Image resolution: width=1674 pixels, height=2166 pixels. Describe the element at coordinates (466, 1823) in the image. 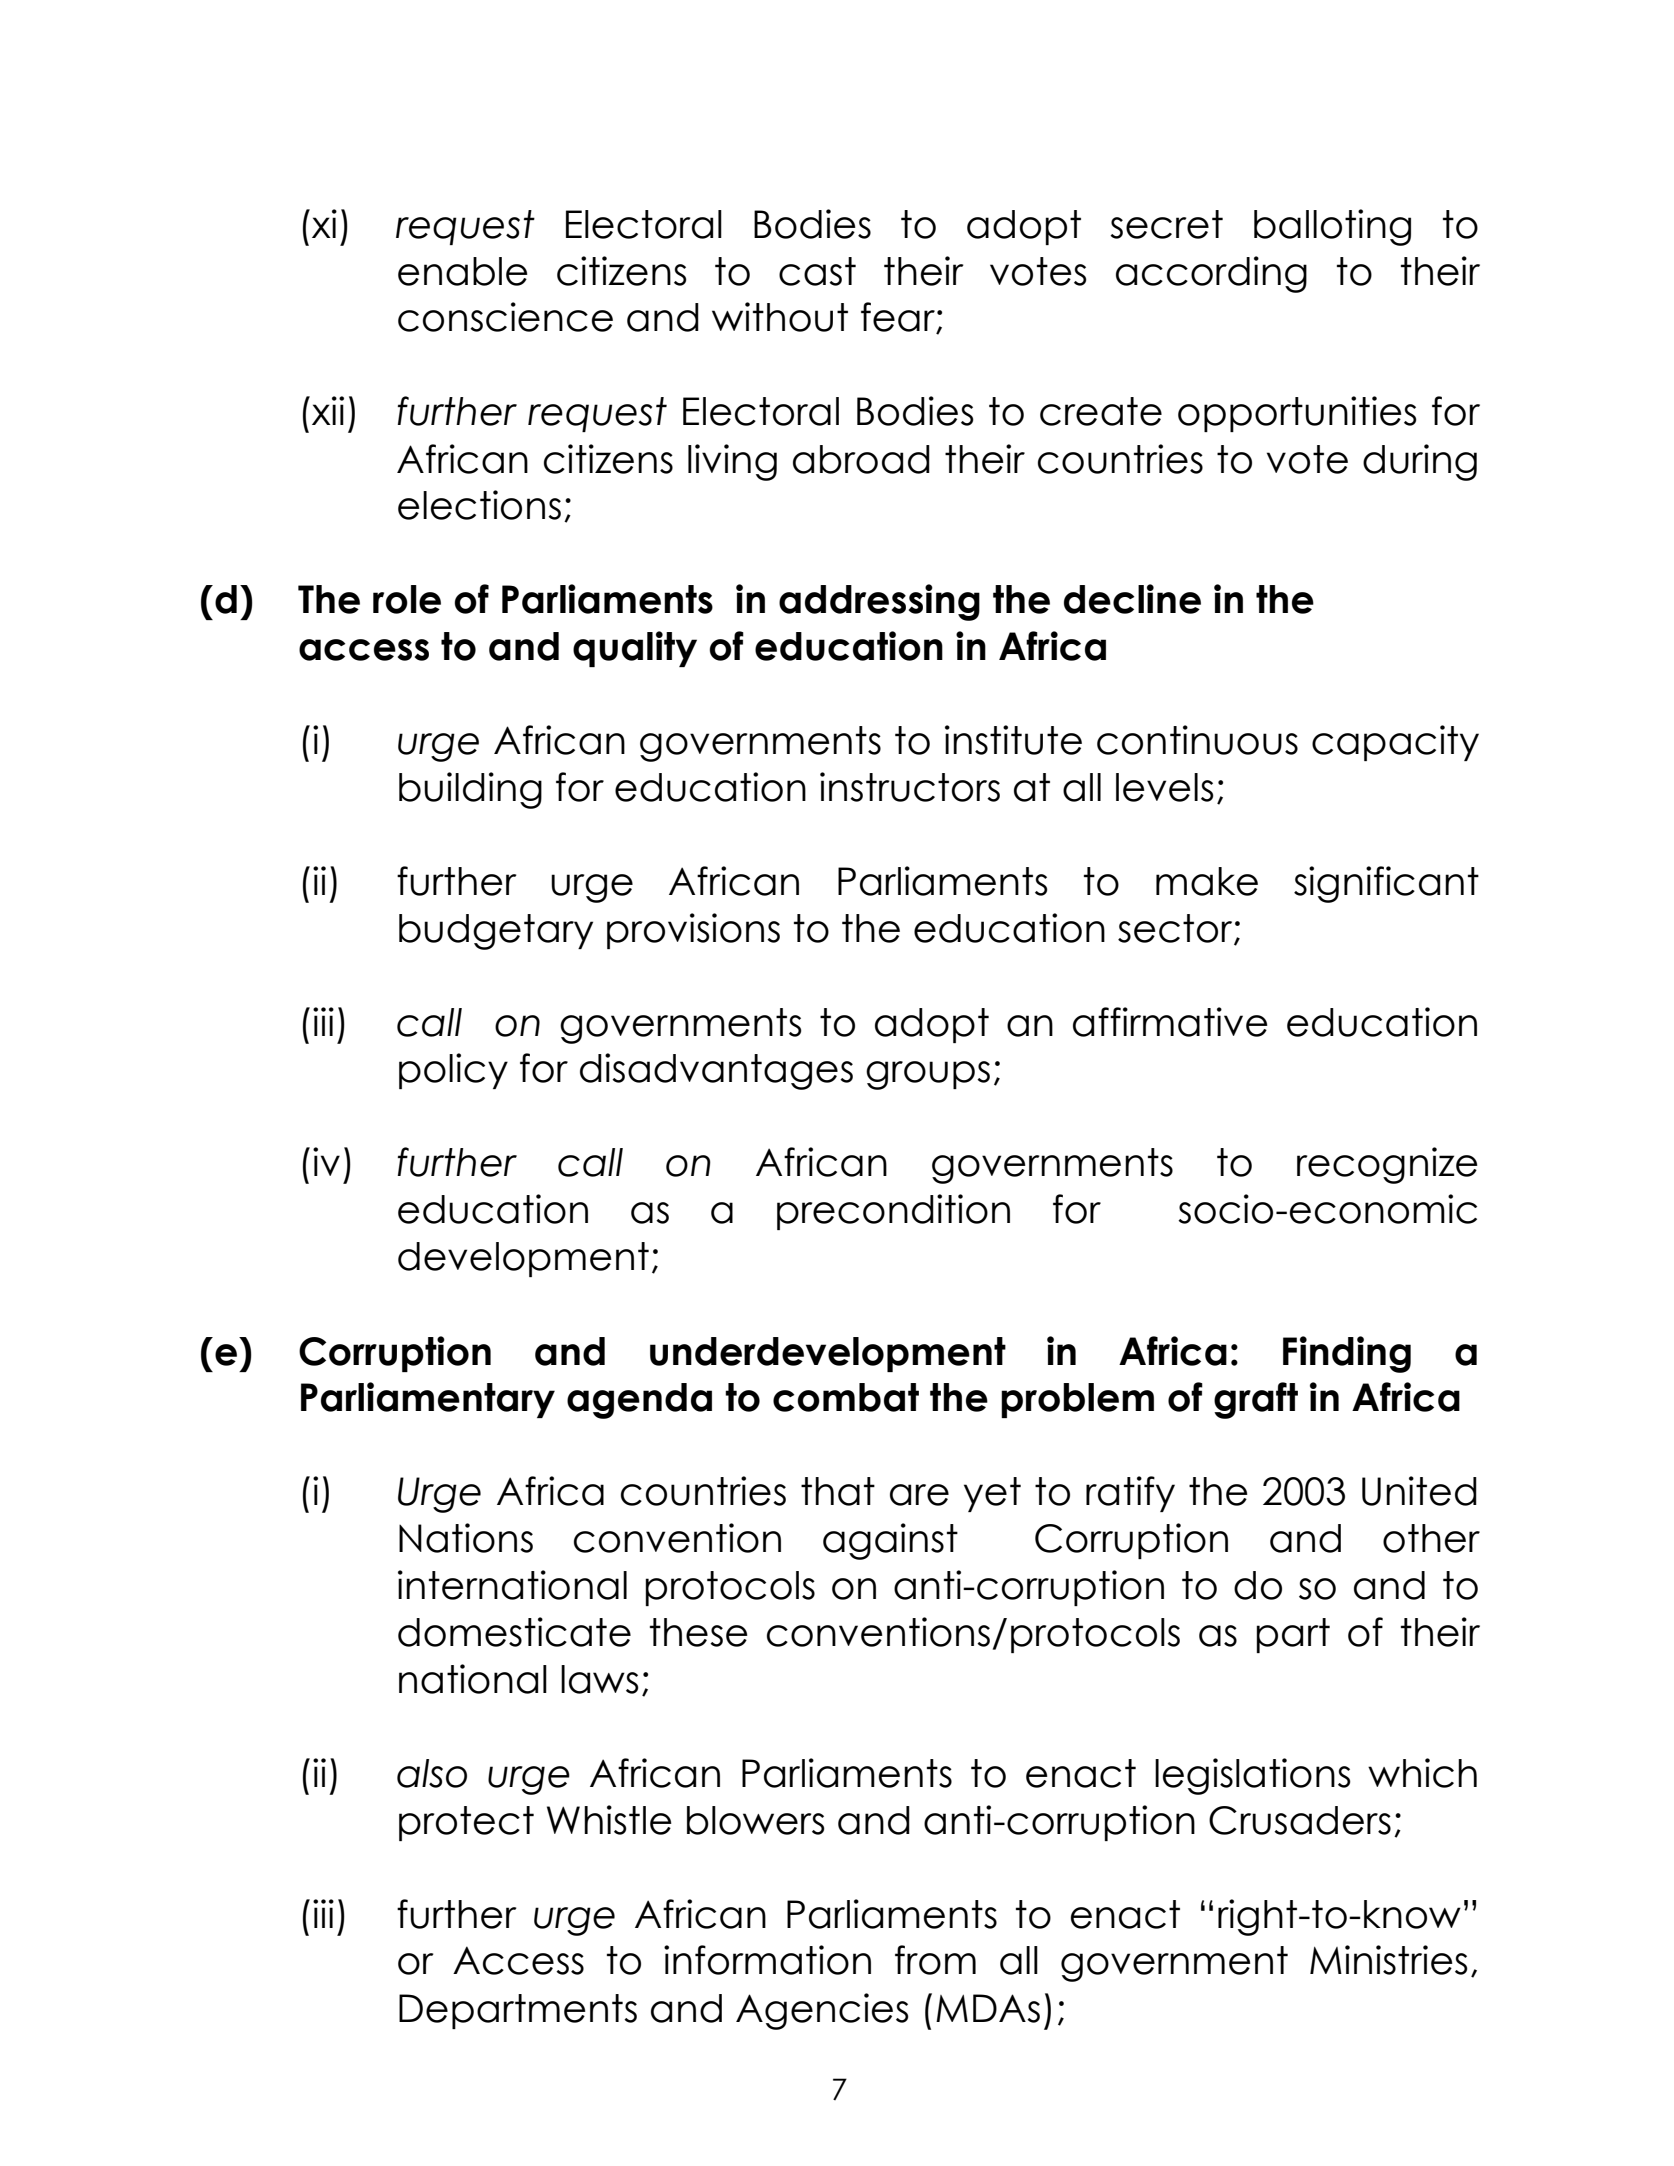

I see `protect` at that location.
